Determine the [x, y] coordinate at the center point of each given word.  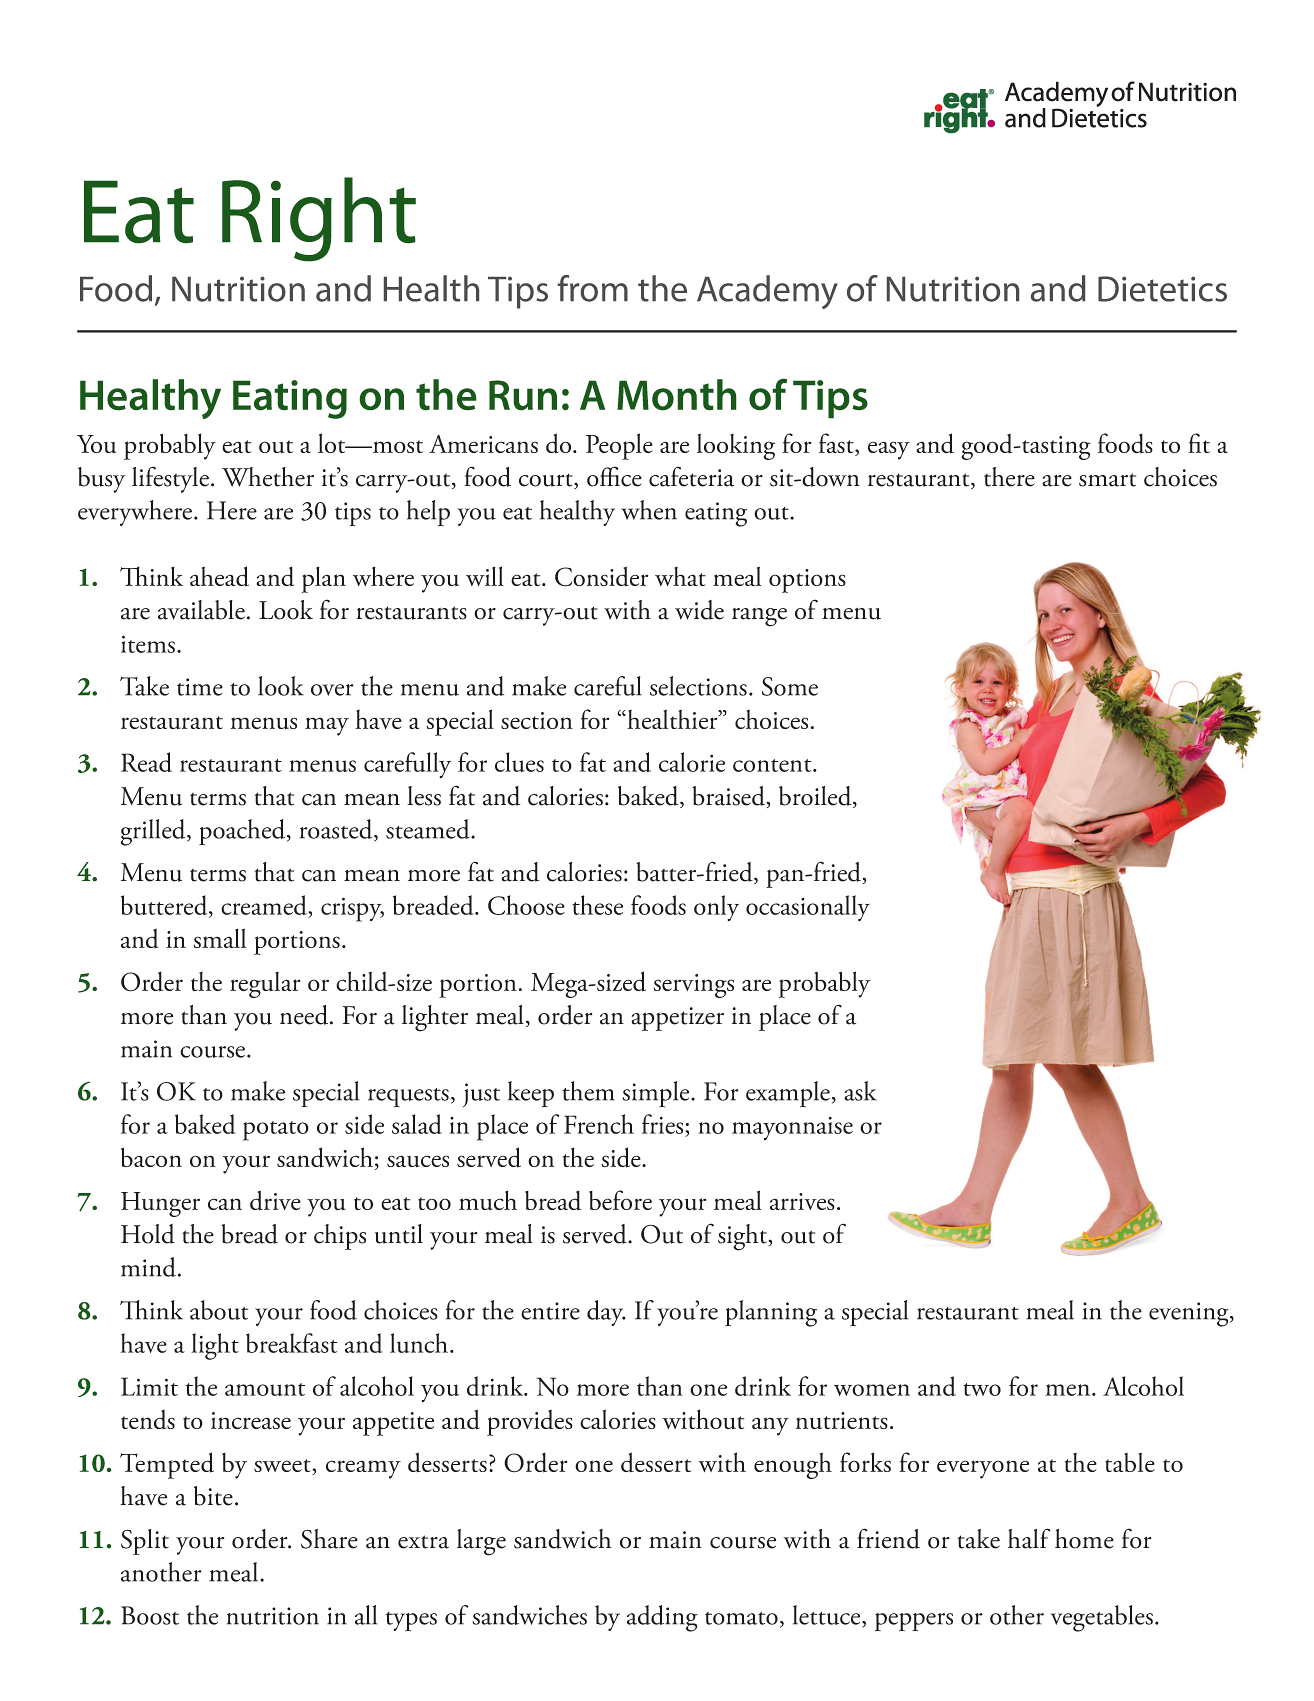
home [1084, 1539]
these [597, 905]
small [219, 938]
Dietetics [1162, 289]
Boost [150, 1615]
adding [662, 1618]
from [593, 288]
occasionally [808, 908]
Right [319, 219]
